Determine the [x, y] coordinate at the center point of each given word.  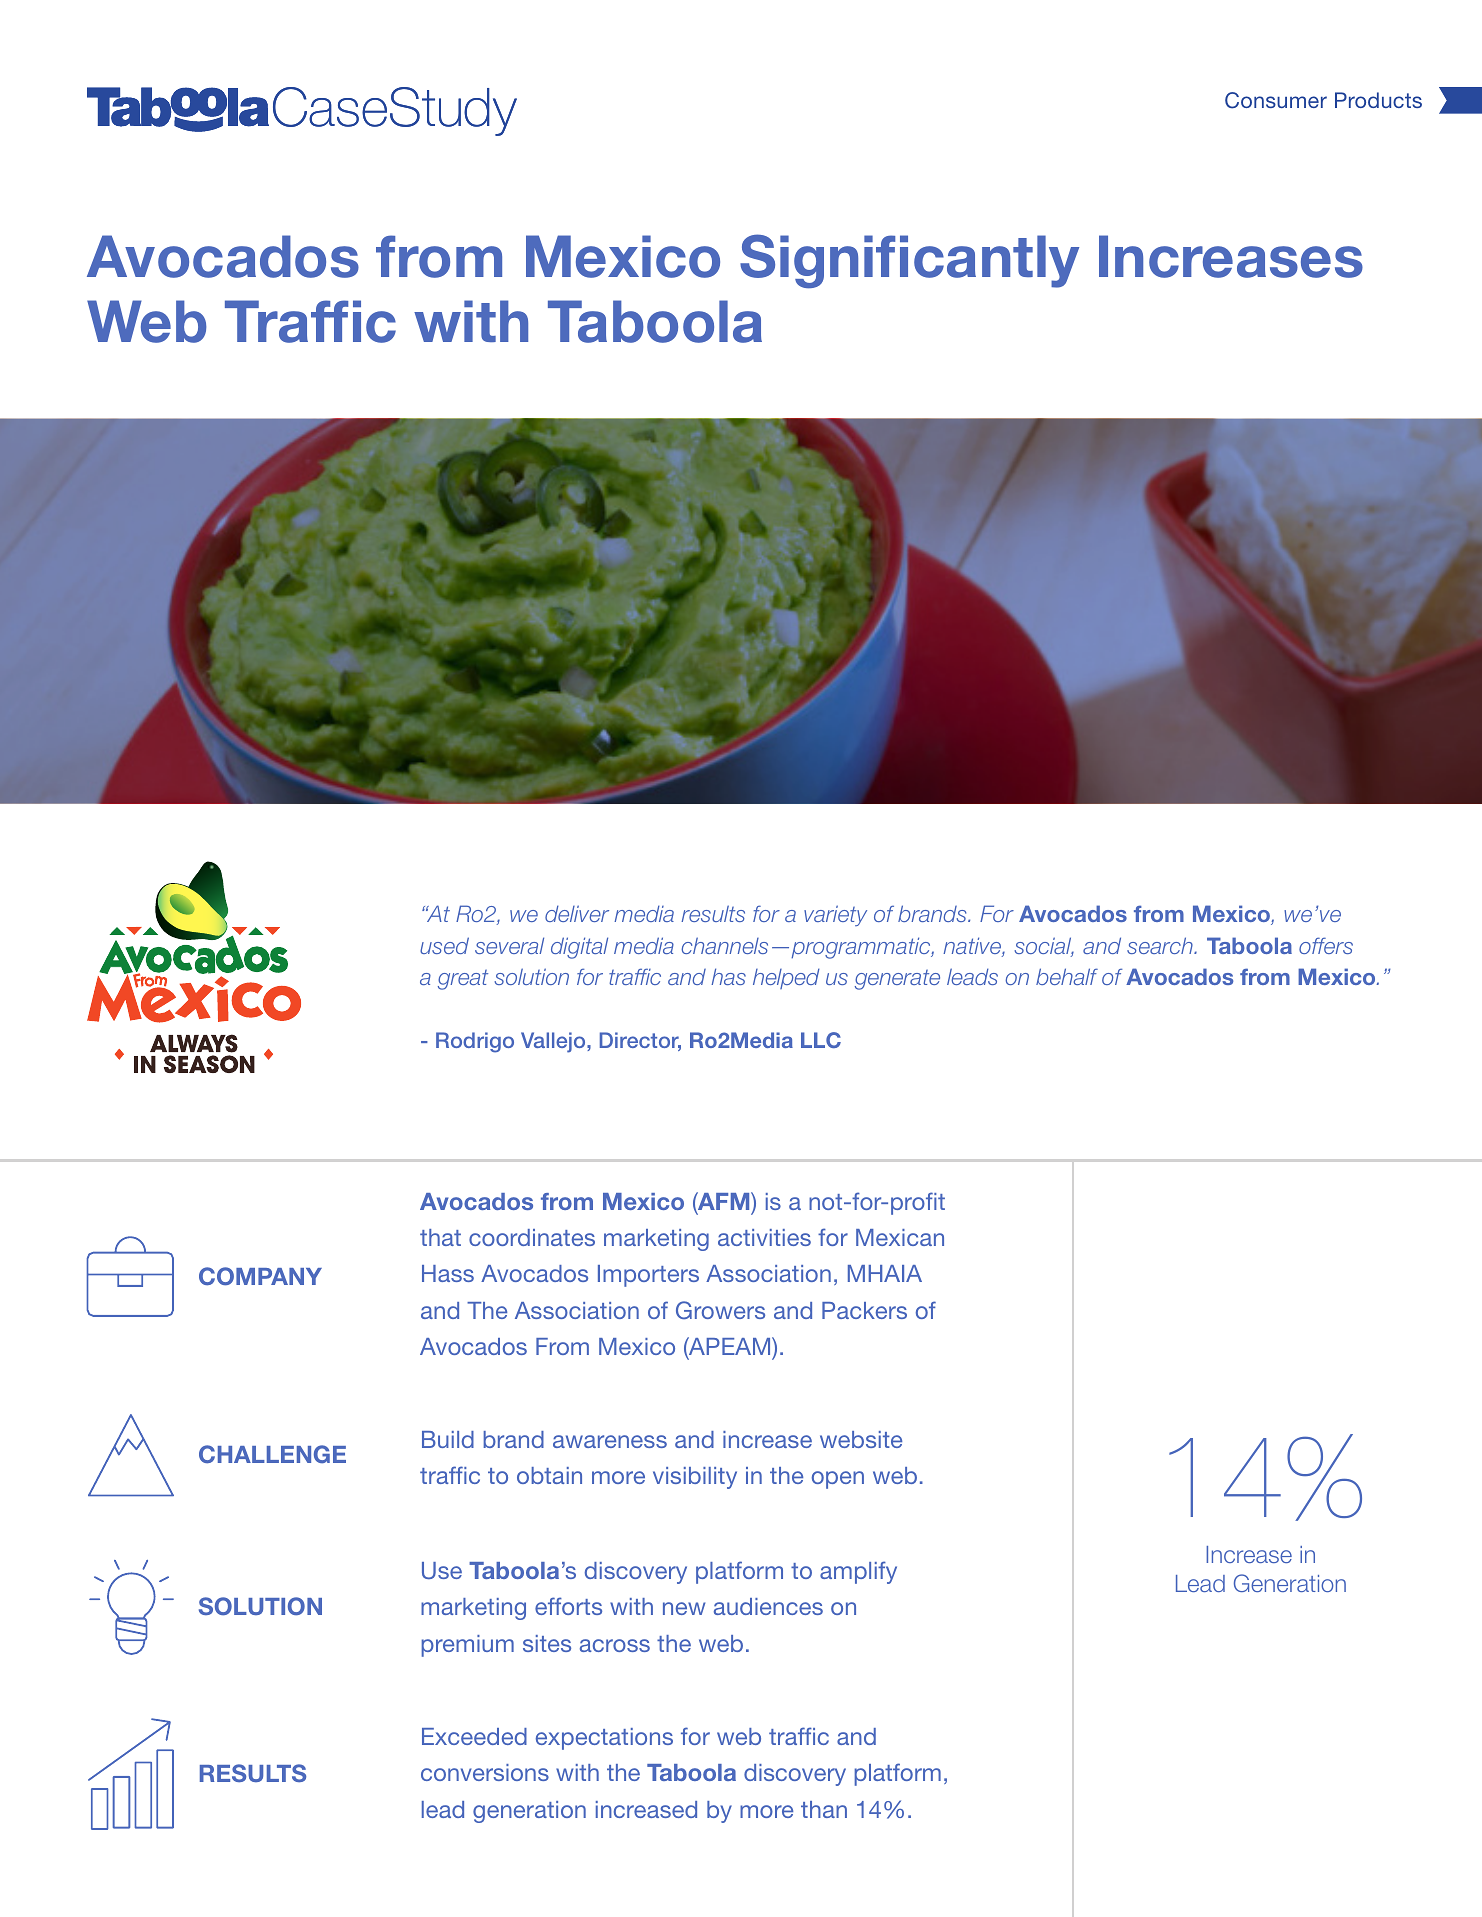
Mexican [900, 1237]
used [444, 945]
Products [1378, 100]
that [440, 1237]
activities [764, 1237]
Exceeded [474, 1736]
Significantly [909, 261]
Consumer [1276, 100]
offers [1326, 945]
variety [835, 915]
